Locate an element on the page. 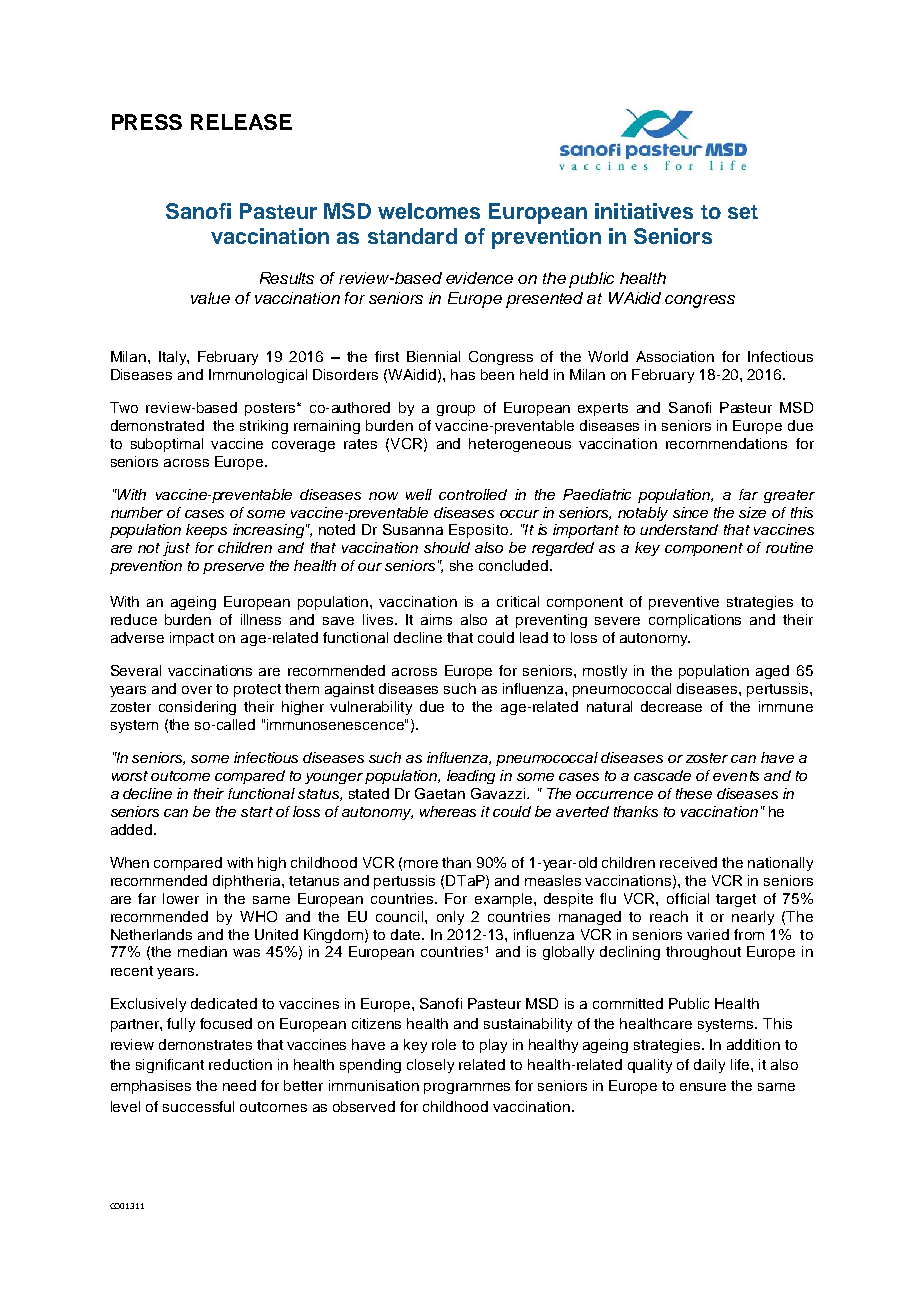 The height and width of the page is (1308, 924). Immunological is located at coordinates (258, 376).
